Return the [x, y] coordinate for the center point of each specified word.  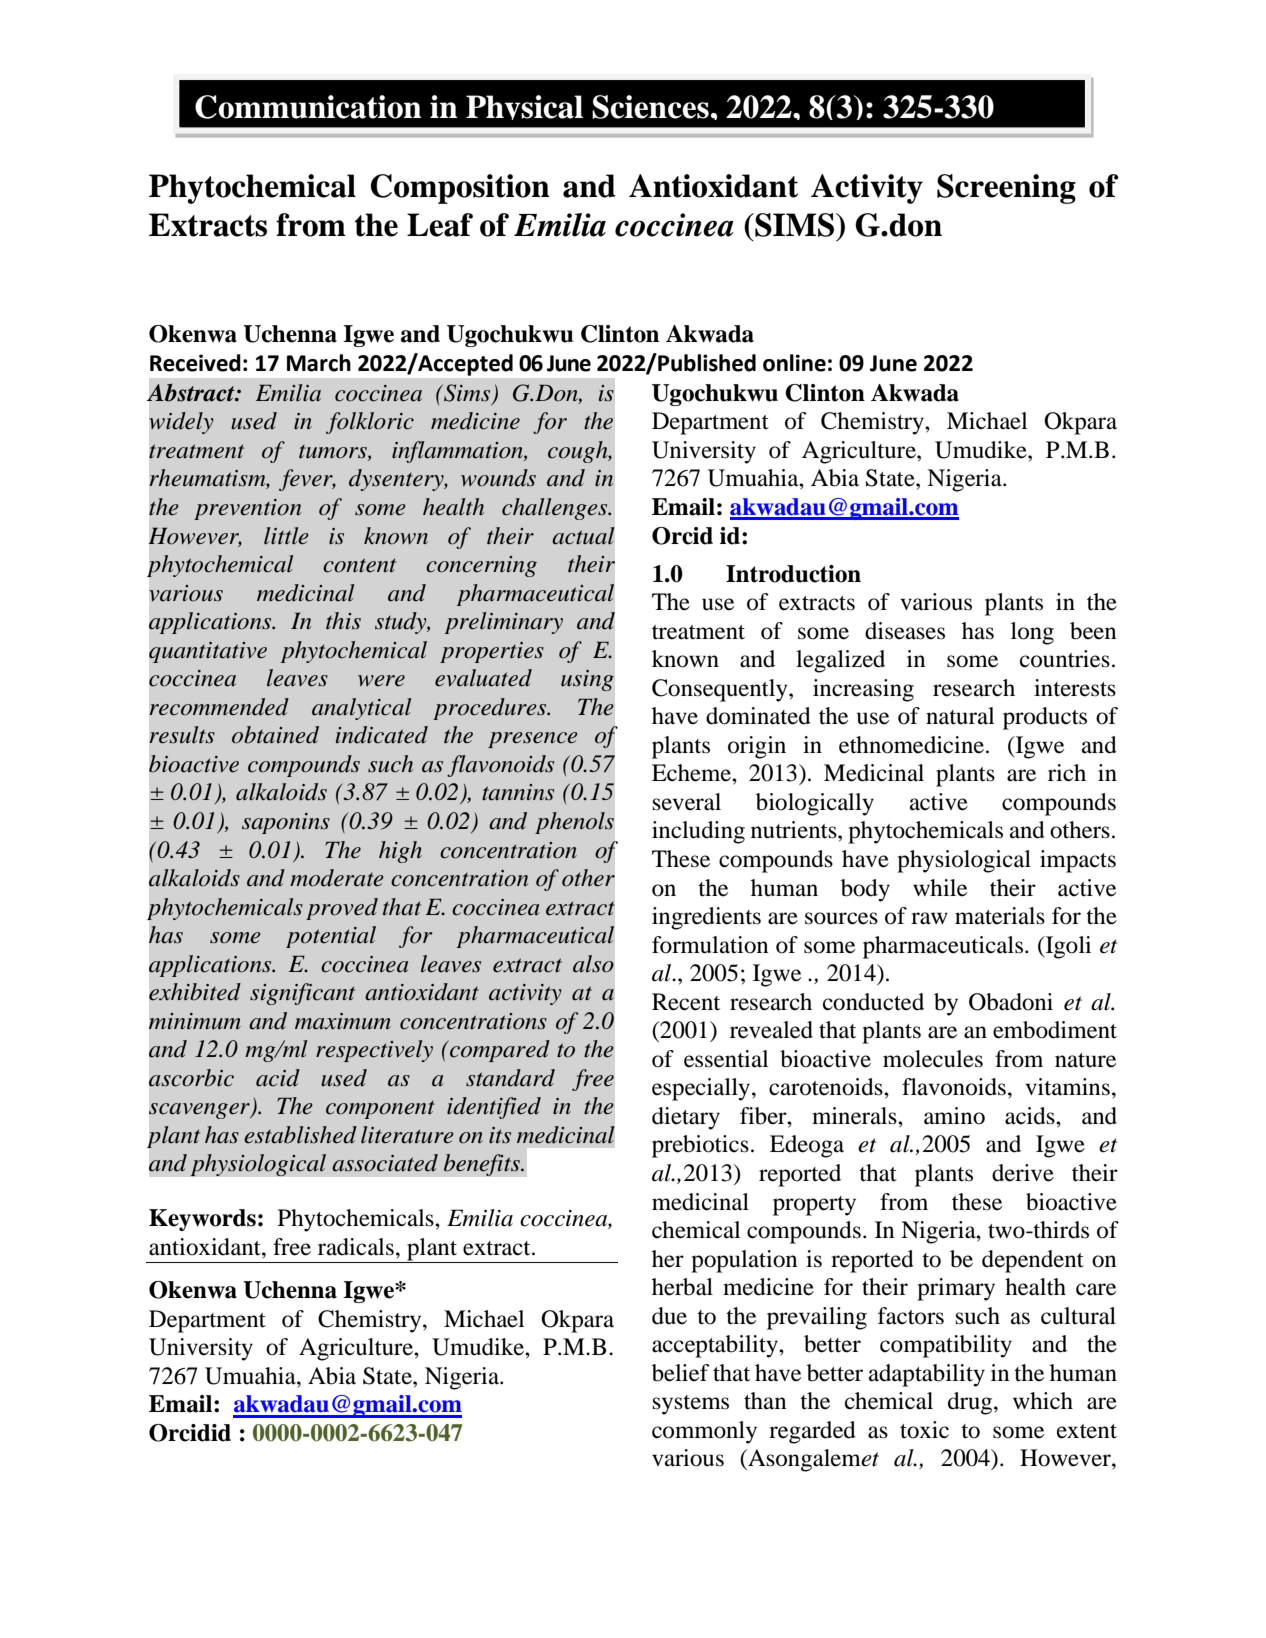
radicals [356, 1247]
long [1032, 633]
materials [1000, 916]
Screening [1006, 189]
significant [302, 994]
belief [681, 1373]
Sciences [650, 107]
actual [583, 536]
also [593, 964]
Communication [308, 107]
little [286, 535]
